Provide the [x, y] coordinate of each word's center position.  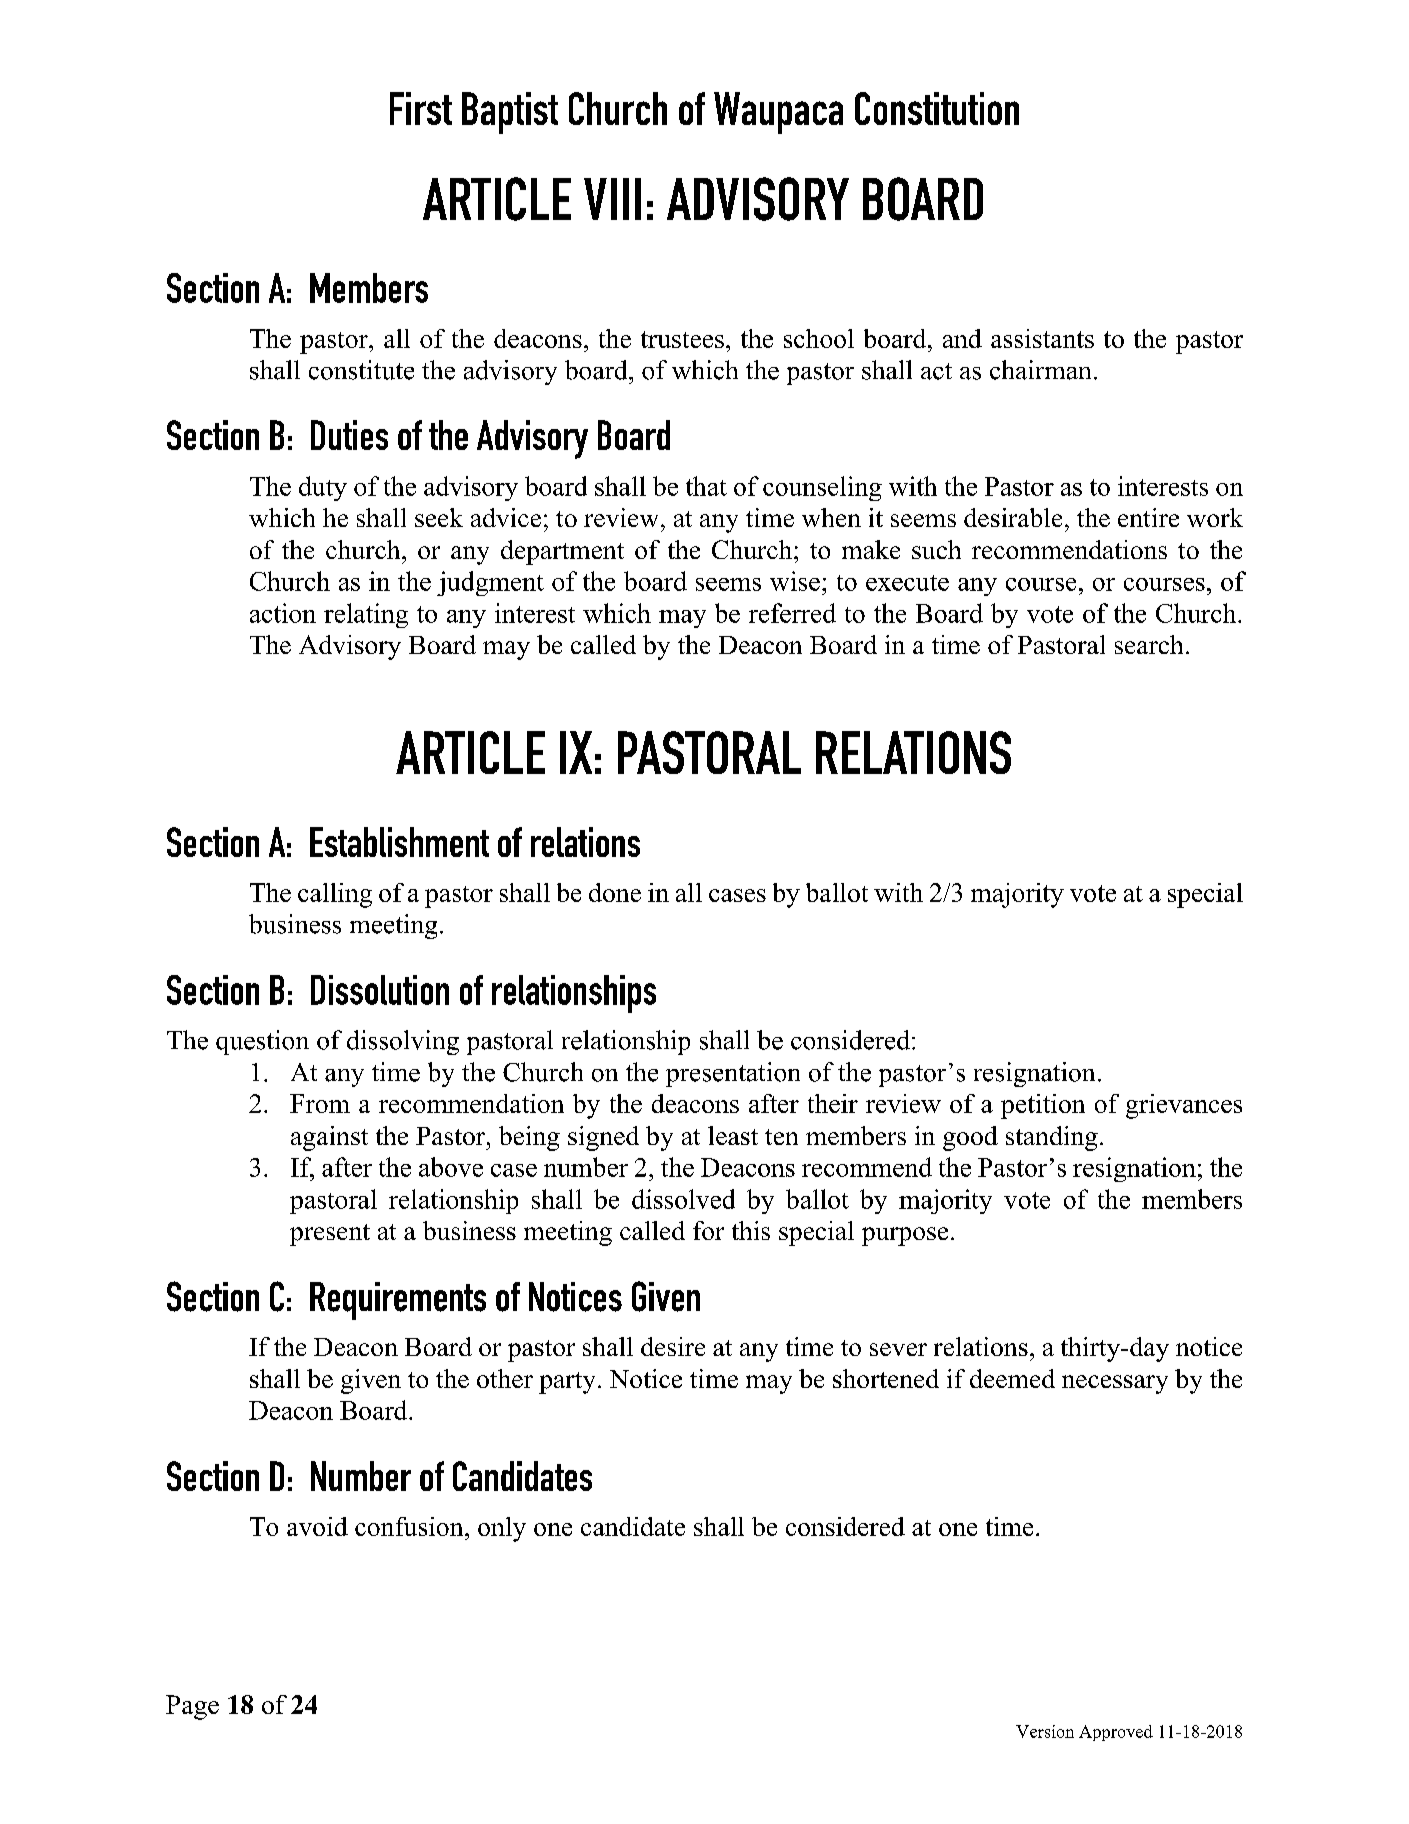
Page [192, 1707]
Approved [1116, 1733]
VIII [612, 199]
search [1149, 644]
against [329, 1138]
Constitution [937, 108]
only [502, 1529]
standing [1052, 1138]
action [283, 613]
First [421, 108]
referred [792, 613]
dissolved [683, 1199]
